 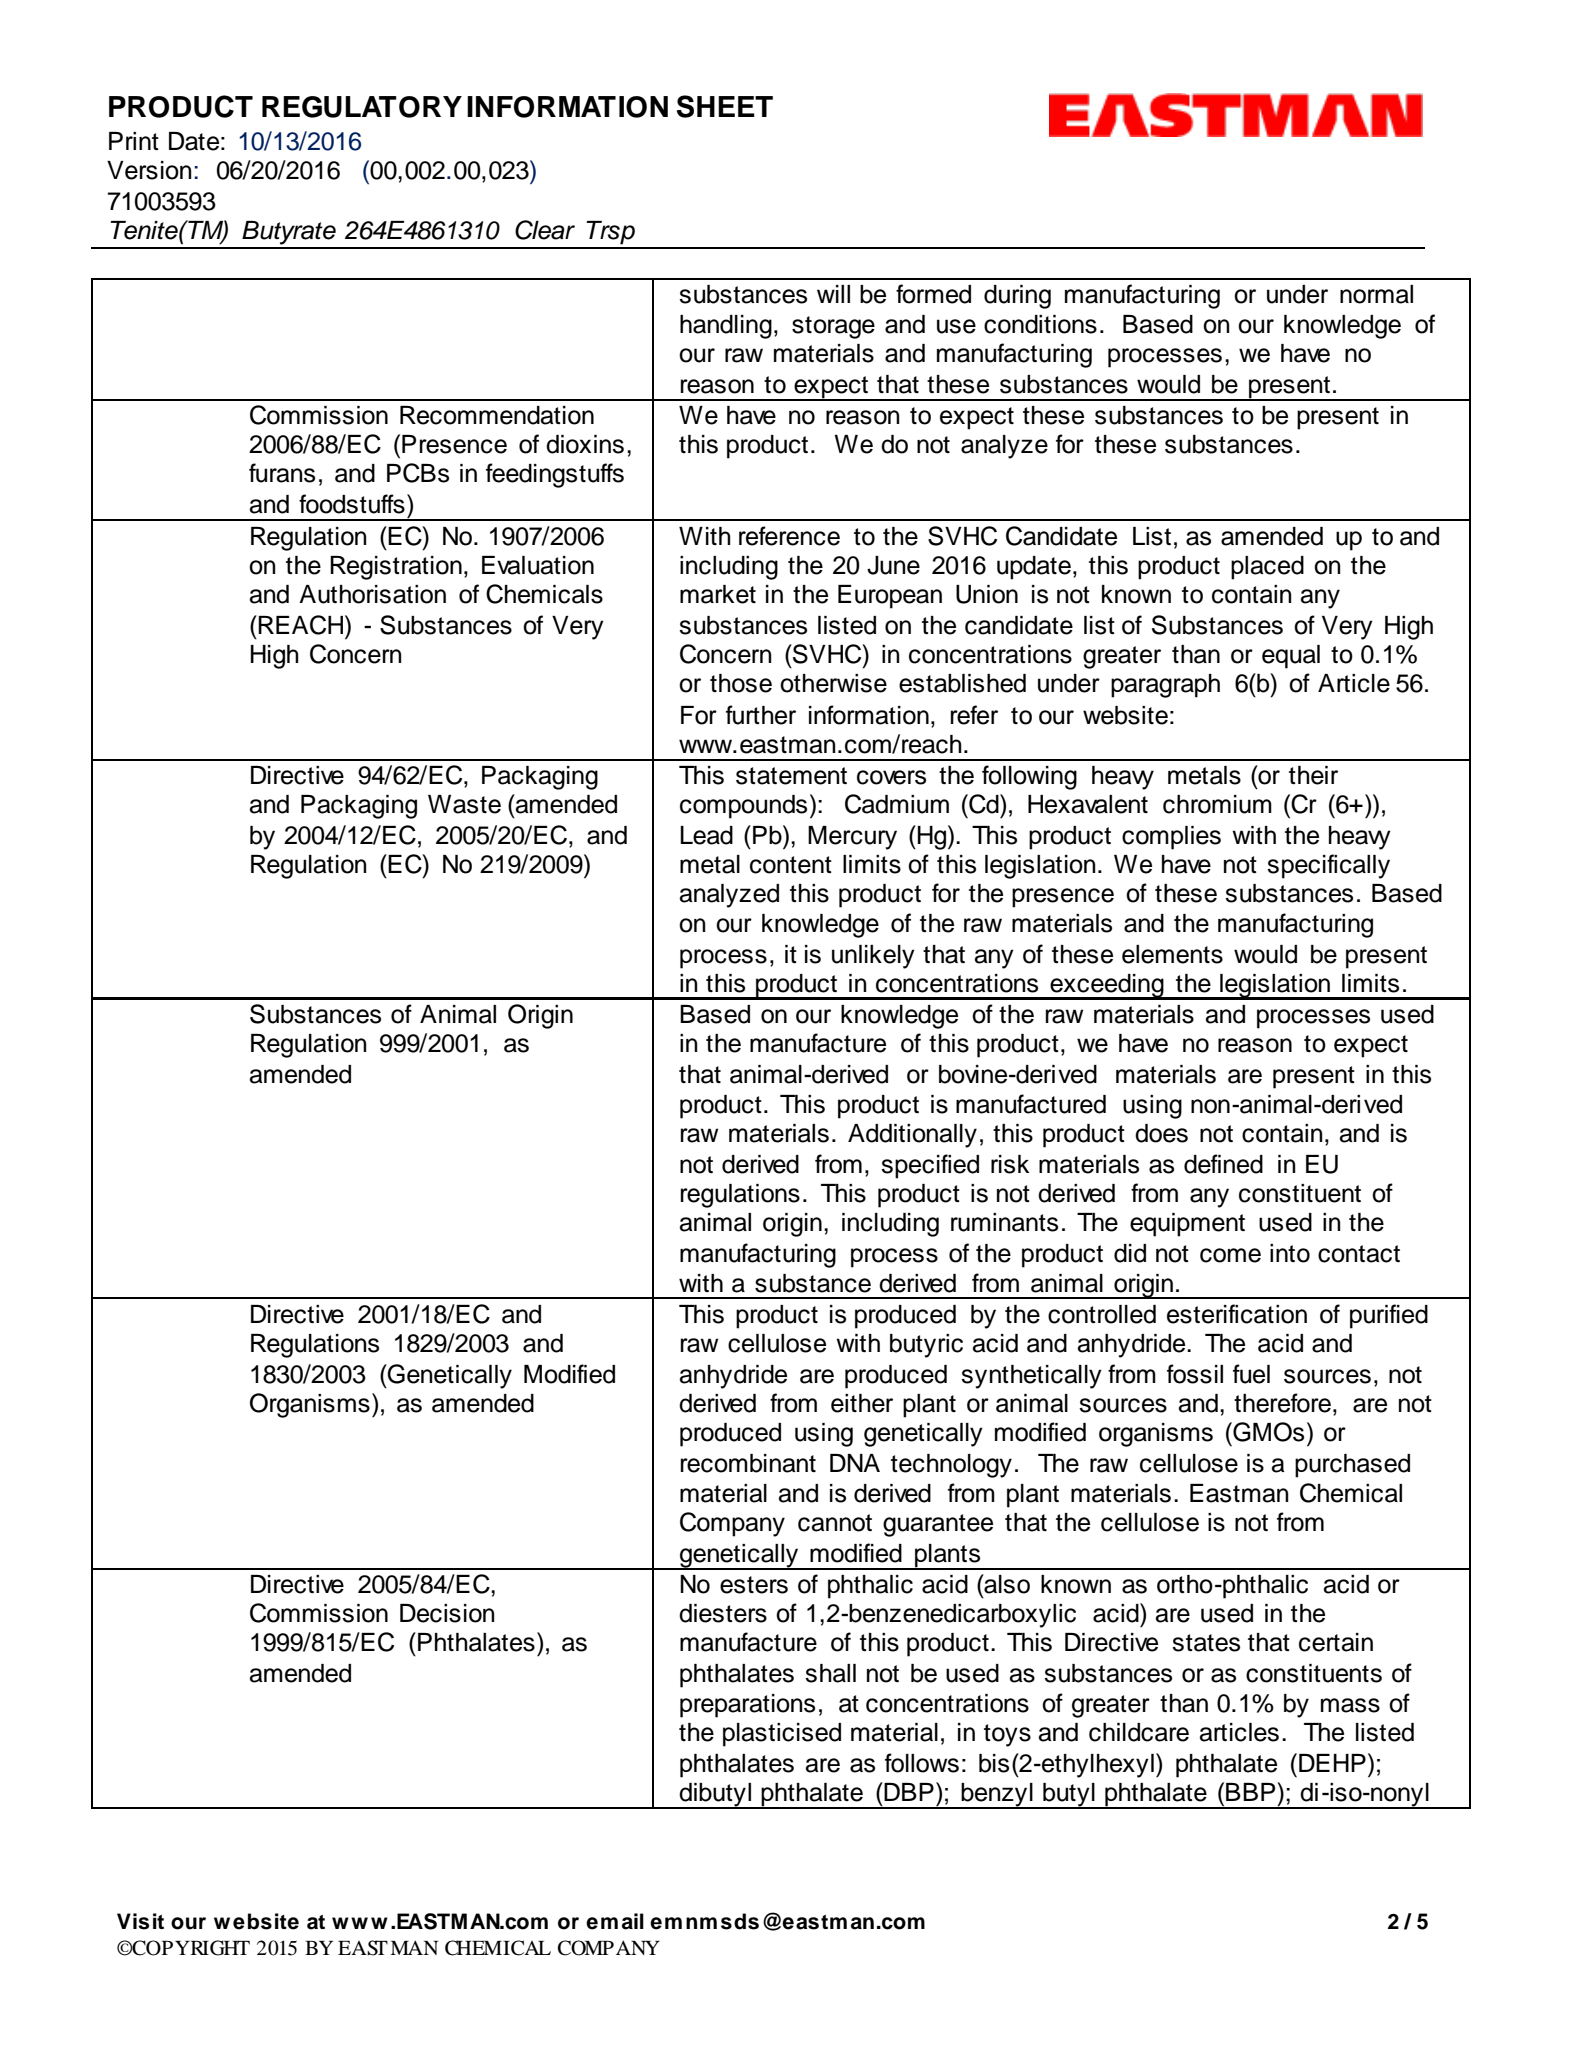 What do you see at coordinates (140, 1921) in the image?
I see `Visit` at bounding box center [140, 1921].
